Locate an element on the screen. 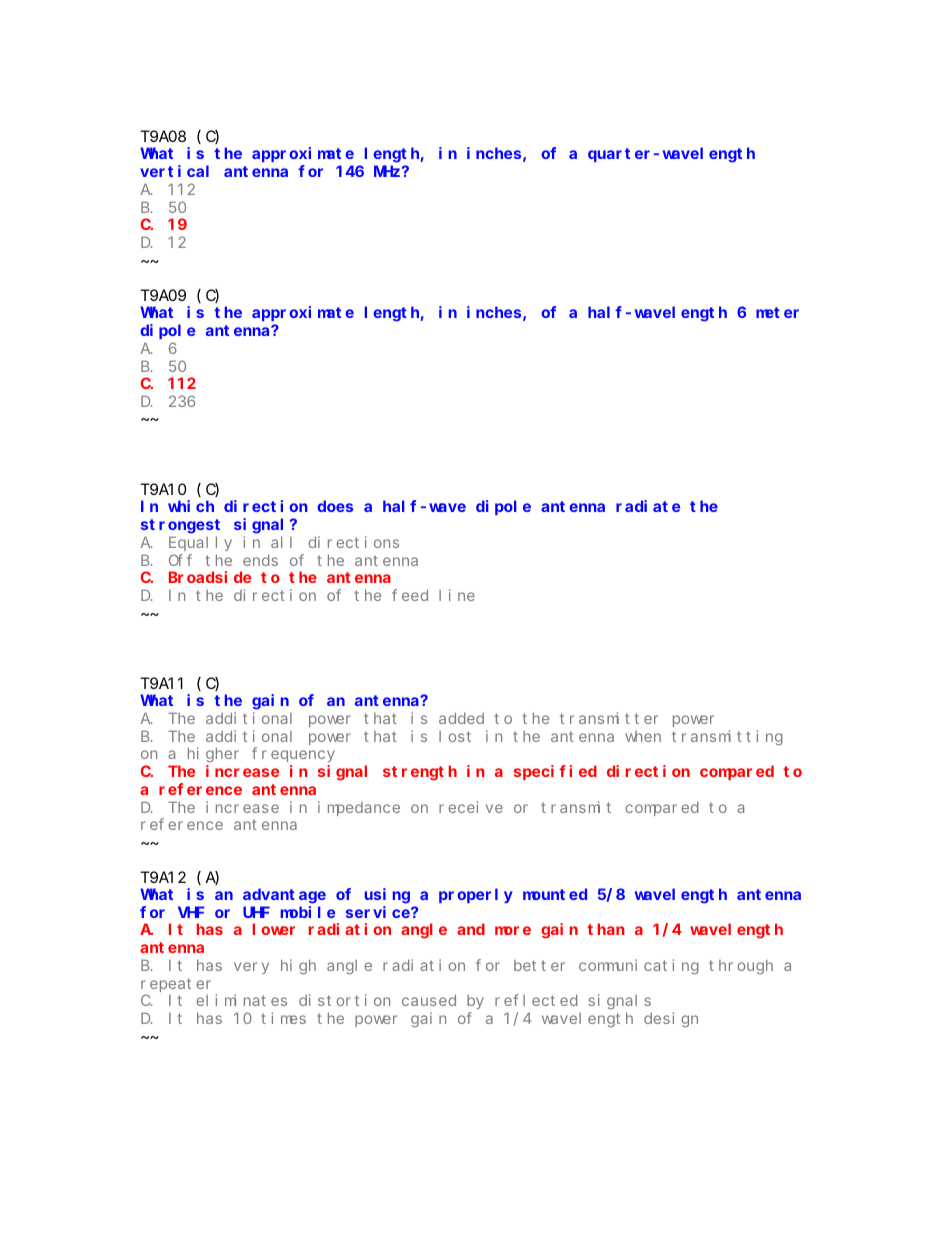 This screenshot has width=952, height=1233. specified is located at coordinates (555, 772).
